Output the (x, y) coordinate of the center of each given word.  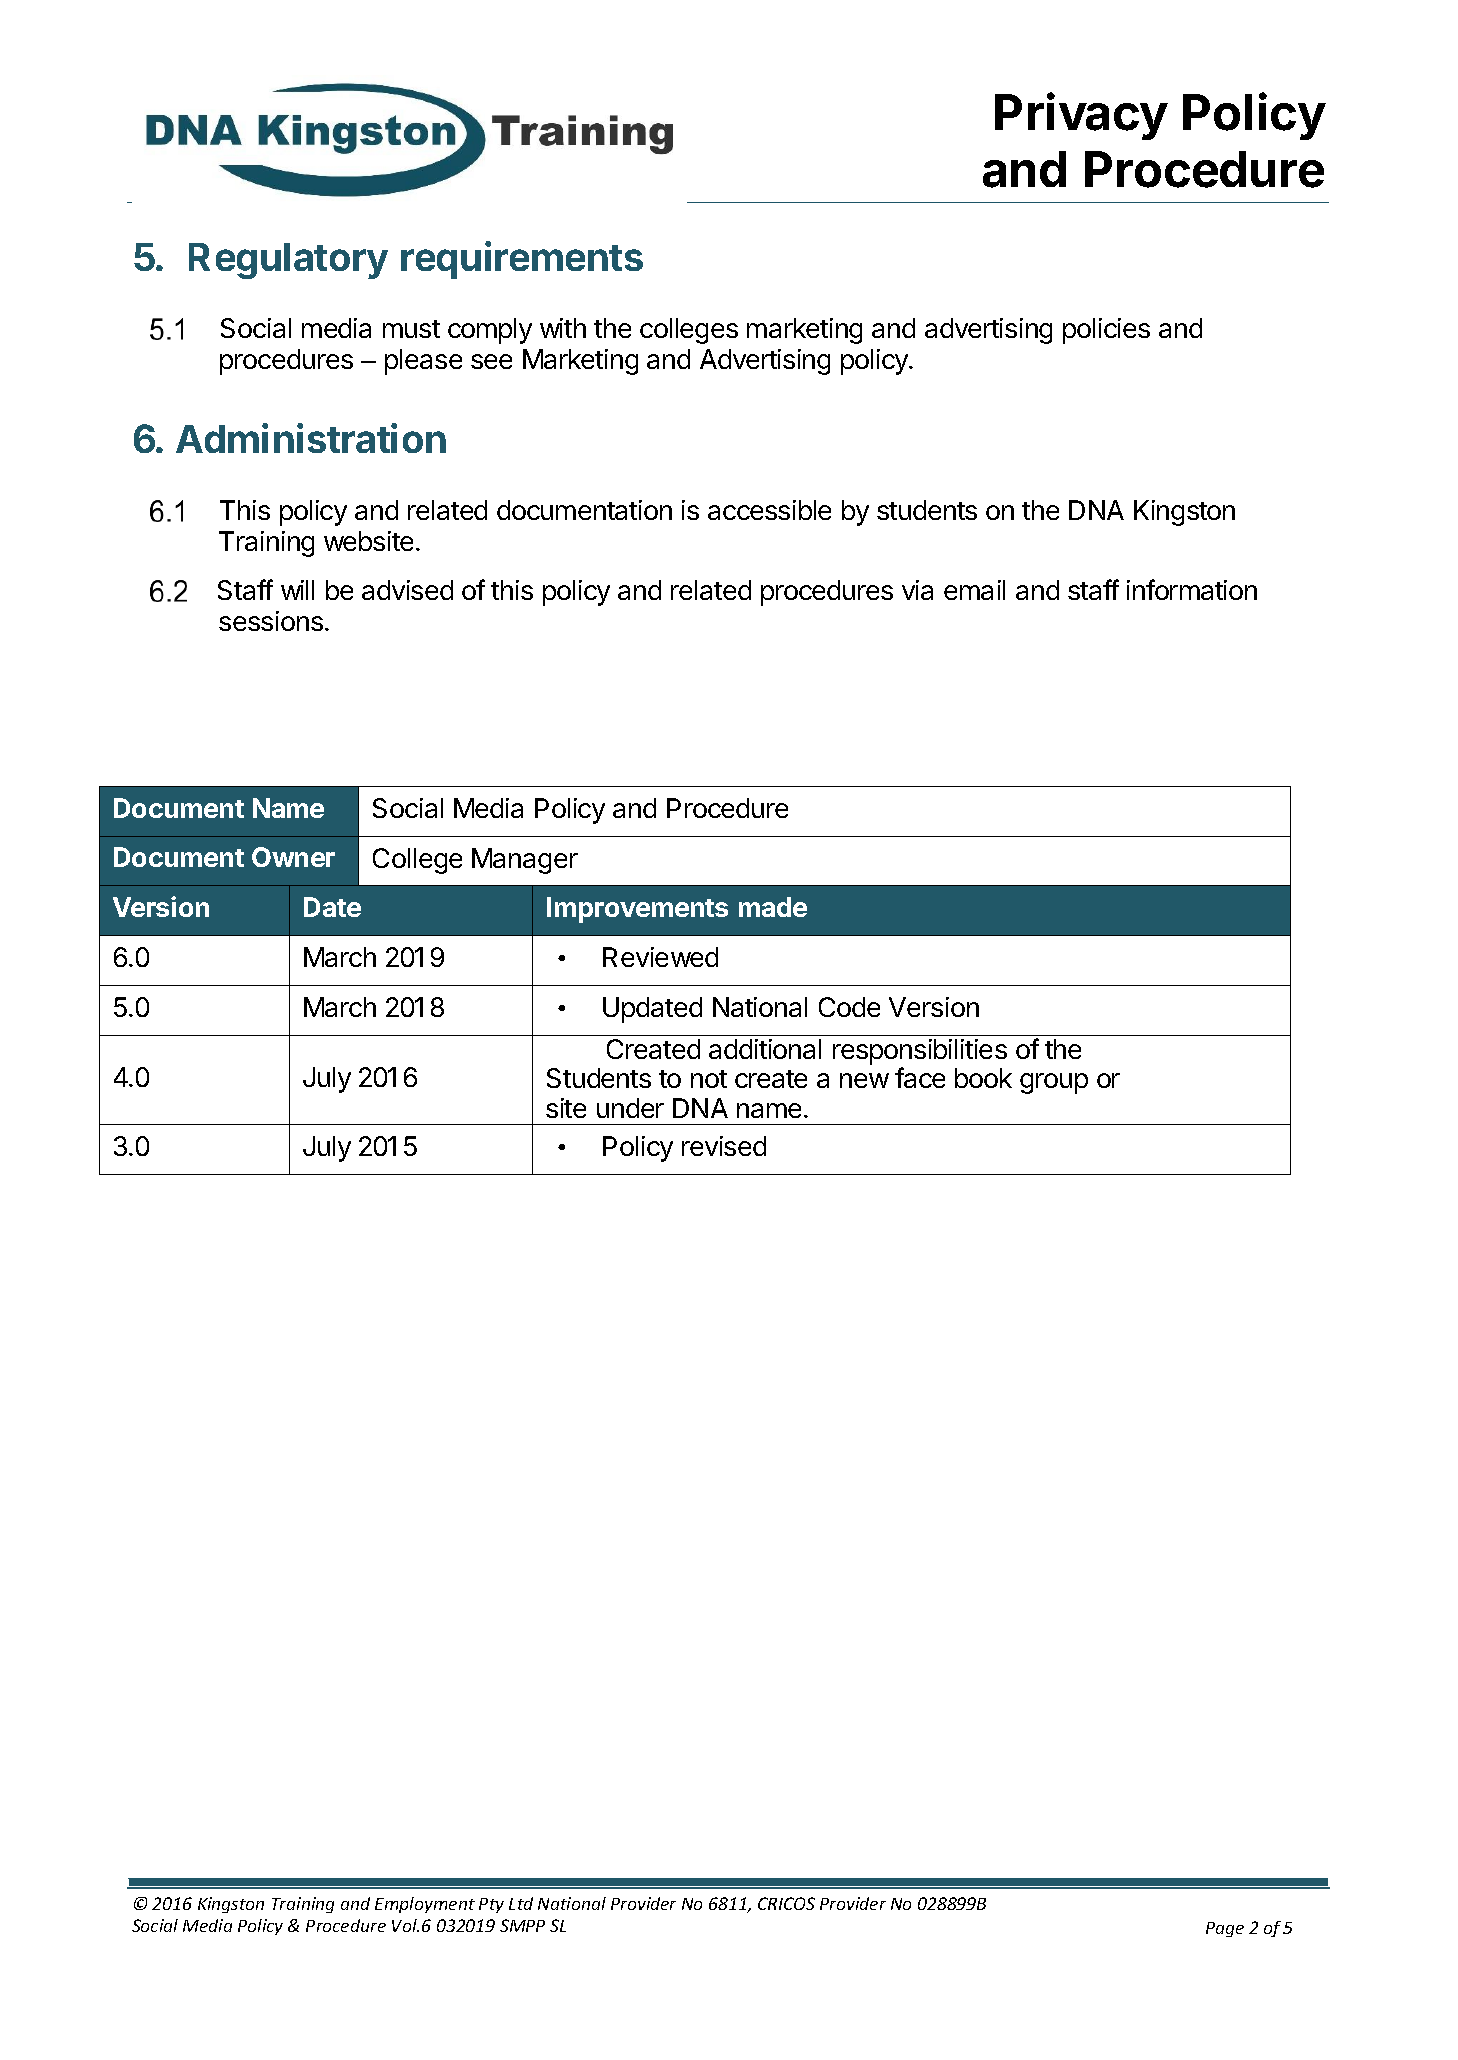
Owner (293, 857)
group (1054, 1083)
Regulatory (288, 261)
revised (724, 1146)
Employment (425, 1905)
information (1192, 589)
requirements (522, 260)
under (630, 1108)
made (773, 907)
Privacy (1081, 116)
